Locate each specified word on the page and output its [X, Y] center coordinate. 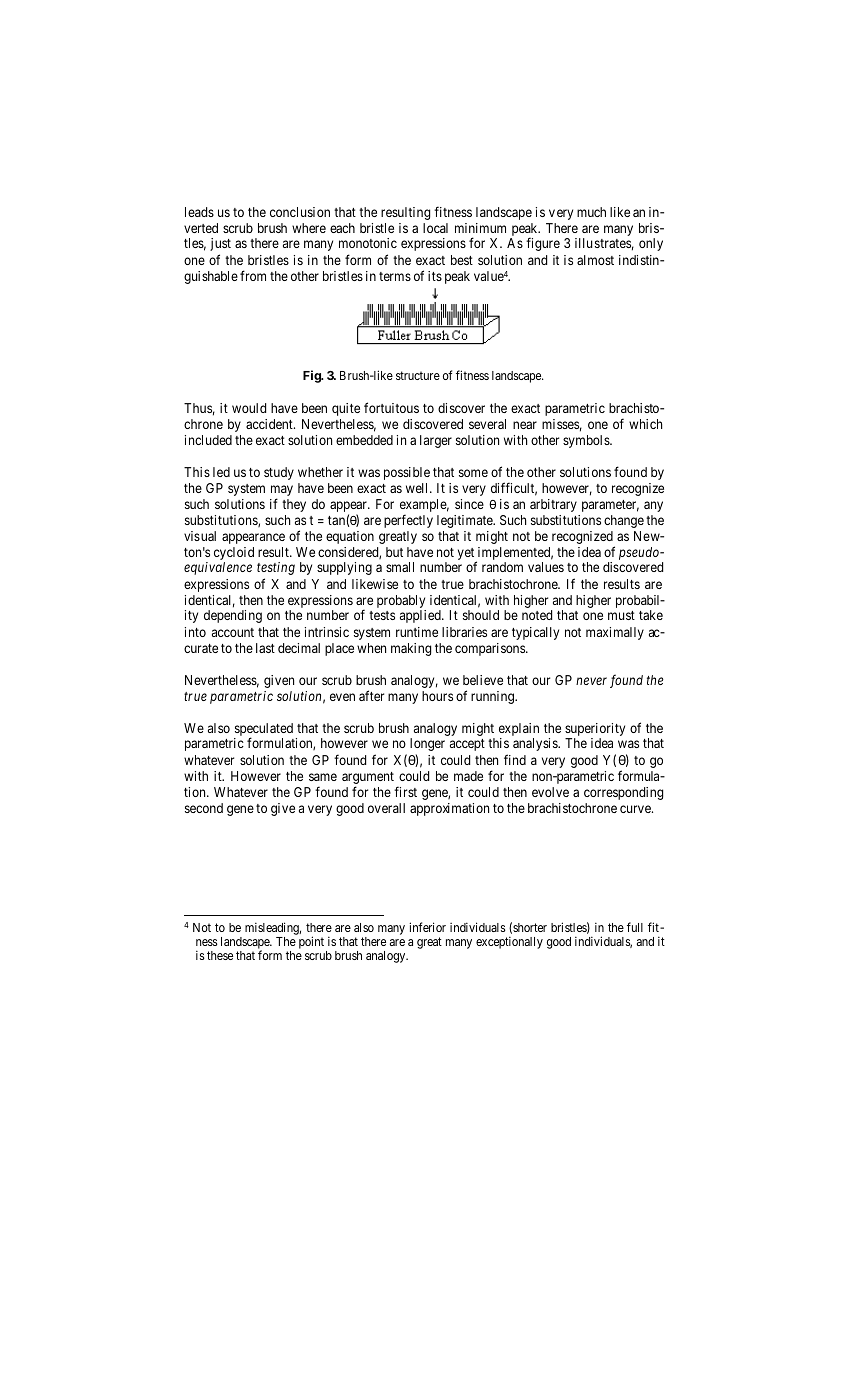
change [624, 521]
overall [386, 808]
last [265, 648]
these [220, 955]
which [645, 424]
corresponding [623, 793]
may [282, 492]
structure [418, 375]
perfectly [408, 521]
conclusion [300, 212]
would [249, 408]
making [411, 649]
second [204, 808]
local [435, 228]
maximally [615, 633]
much [591, 212]
